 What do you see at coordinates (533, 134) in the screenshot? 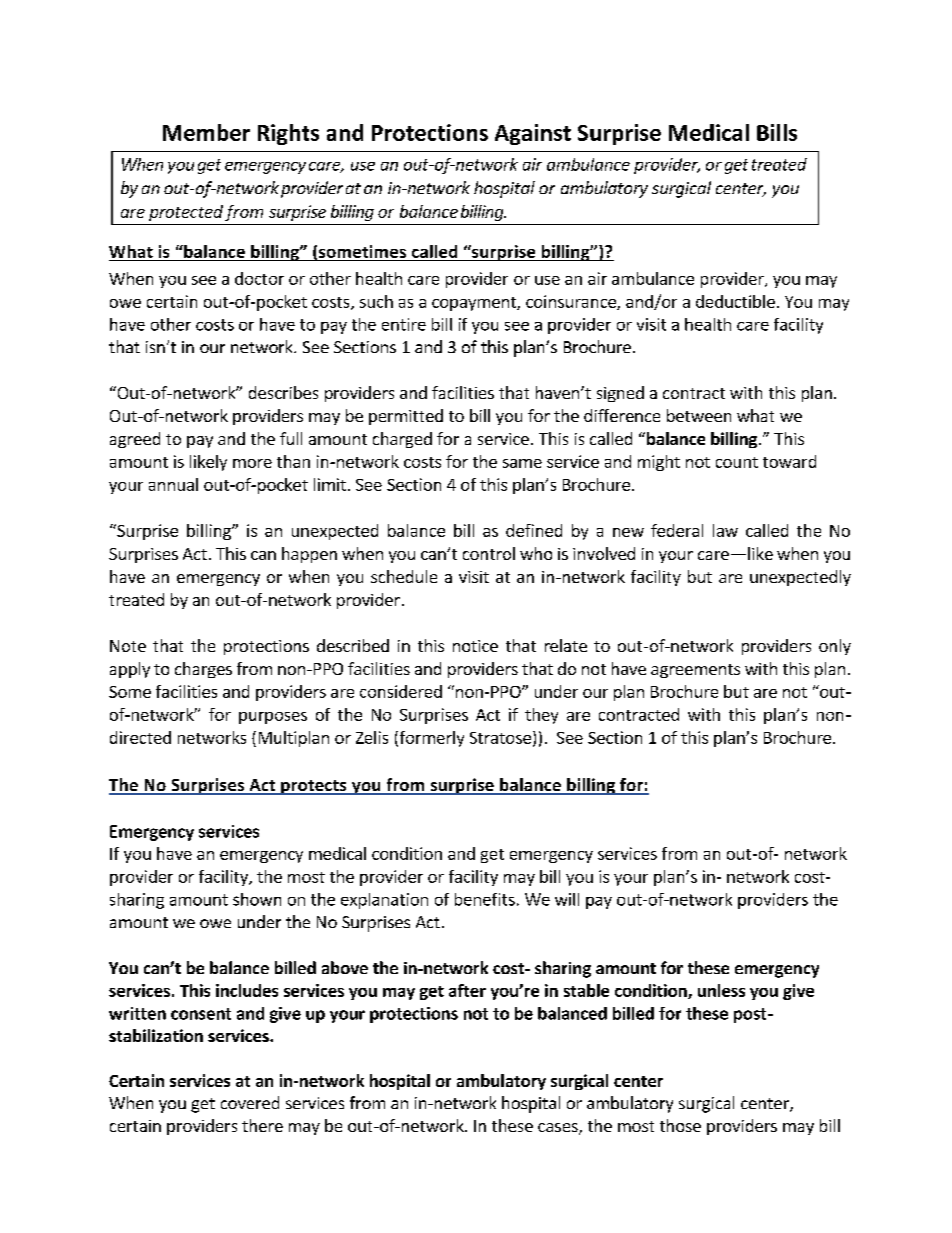
I see `Against` at bounding box center [533, 134].
